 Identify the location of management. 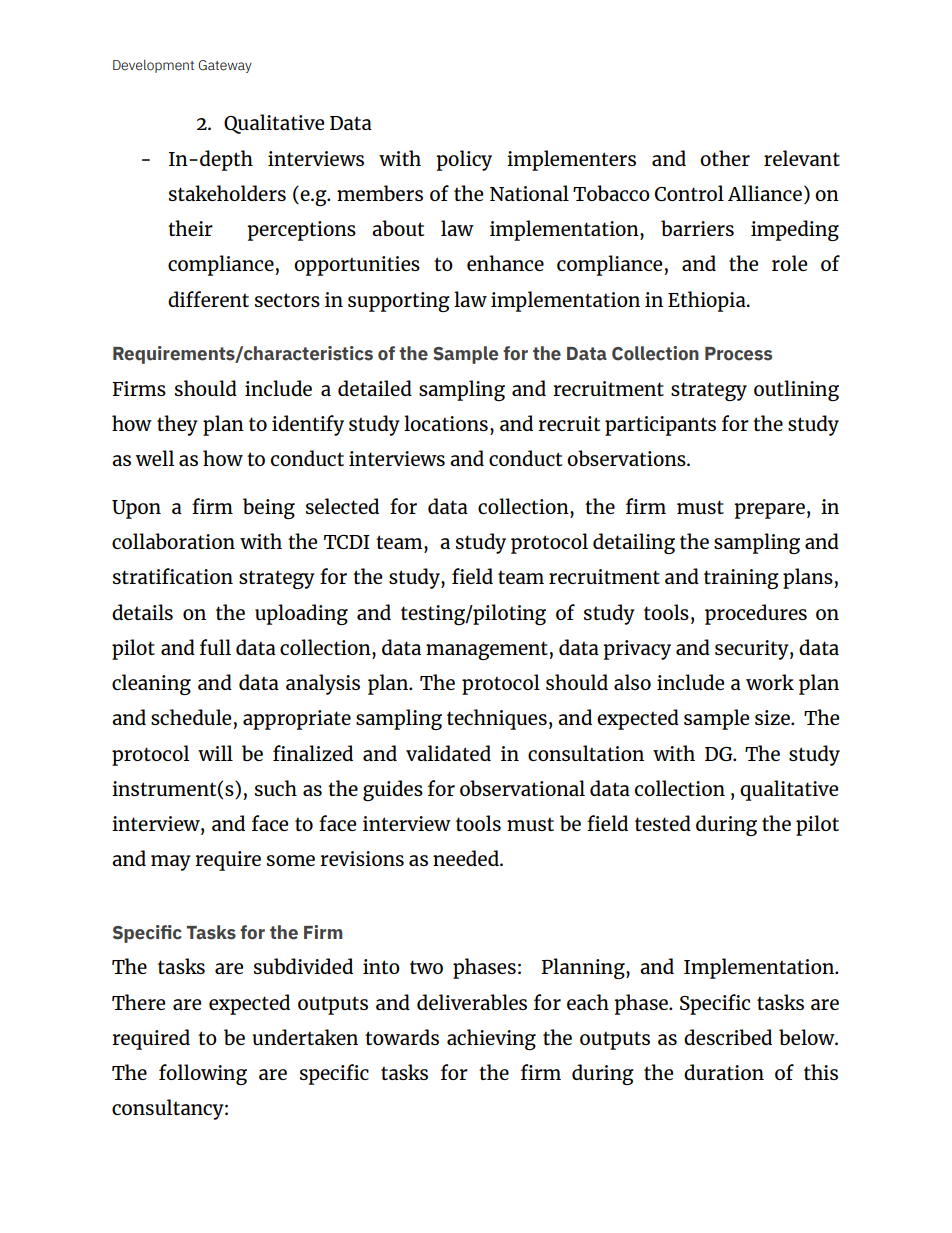
(487, 650).
